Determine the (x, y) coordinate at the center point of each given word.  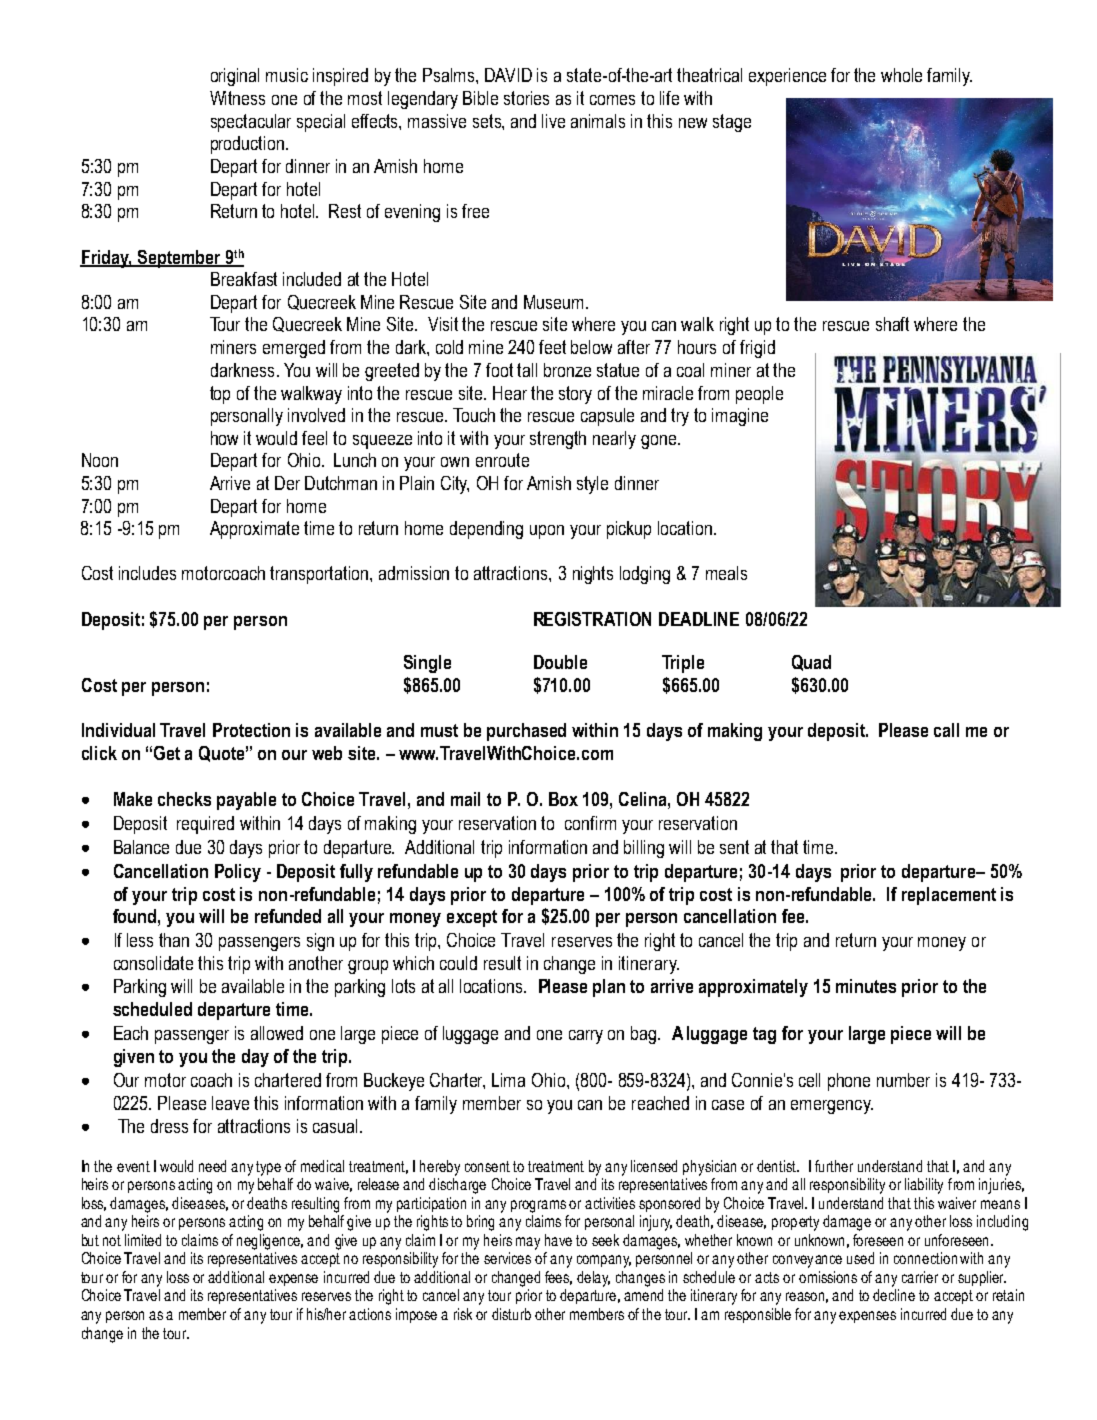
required (205, 825)
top (220, 395)
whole (901, 75)
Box (563, 799)
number (903, 1080)
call (946, 730)
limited (143, 1240)
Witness (237, 98)
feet (552, 347)
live (553, 121)
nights (593, 575)
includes (147, 573)
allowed (277, 1033)
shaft (892, 324)
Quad (811, 663)
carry (586, 1037)
